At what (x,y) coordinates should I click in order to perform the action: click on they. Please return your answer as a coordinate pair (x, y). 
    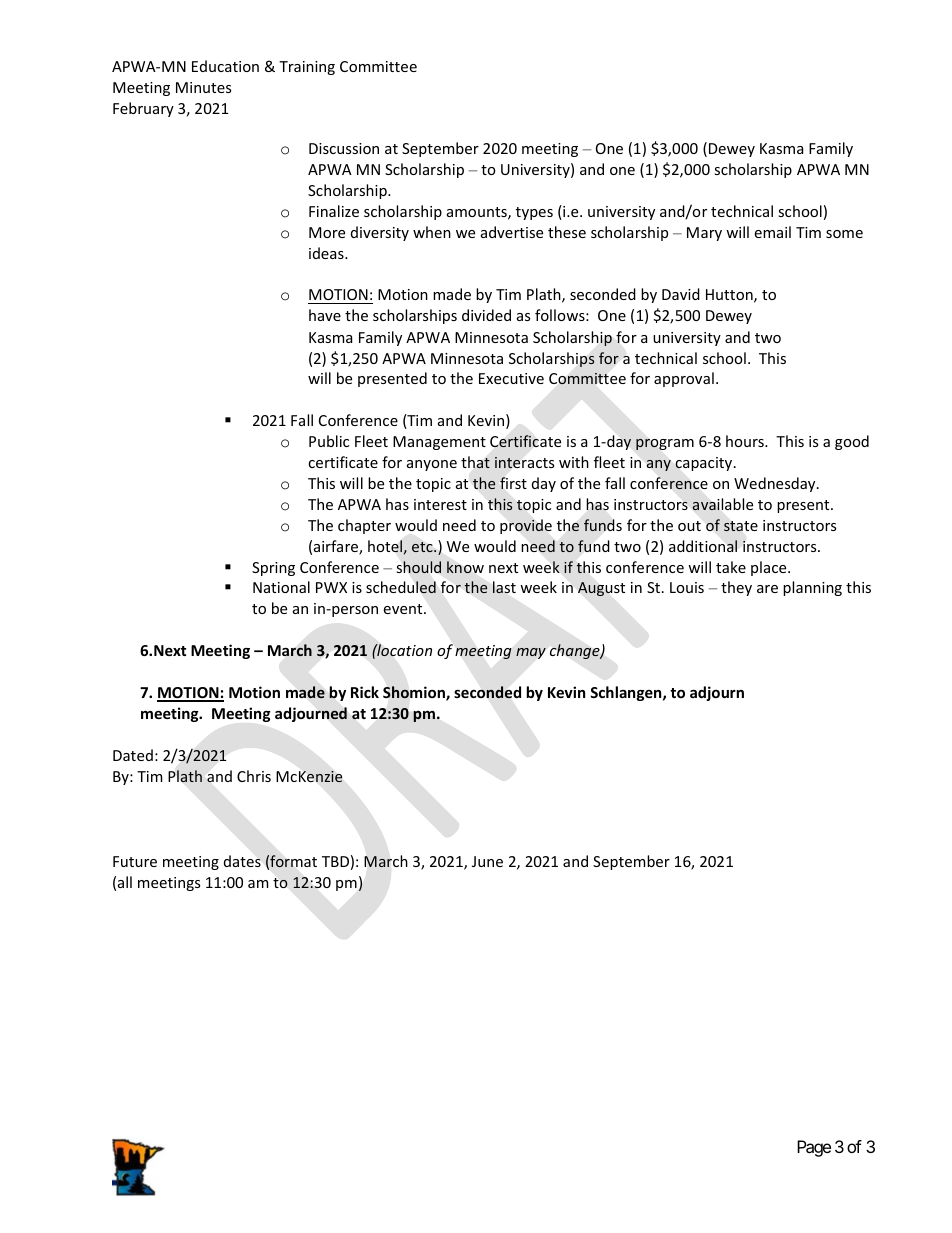
    Looking at the image, I should click on (736, 588).
